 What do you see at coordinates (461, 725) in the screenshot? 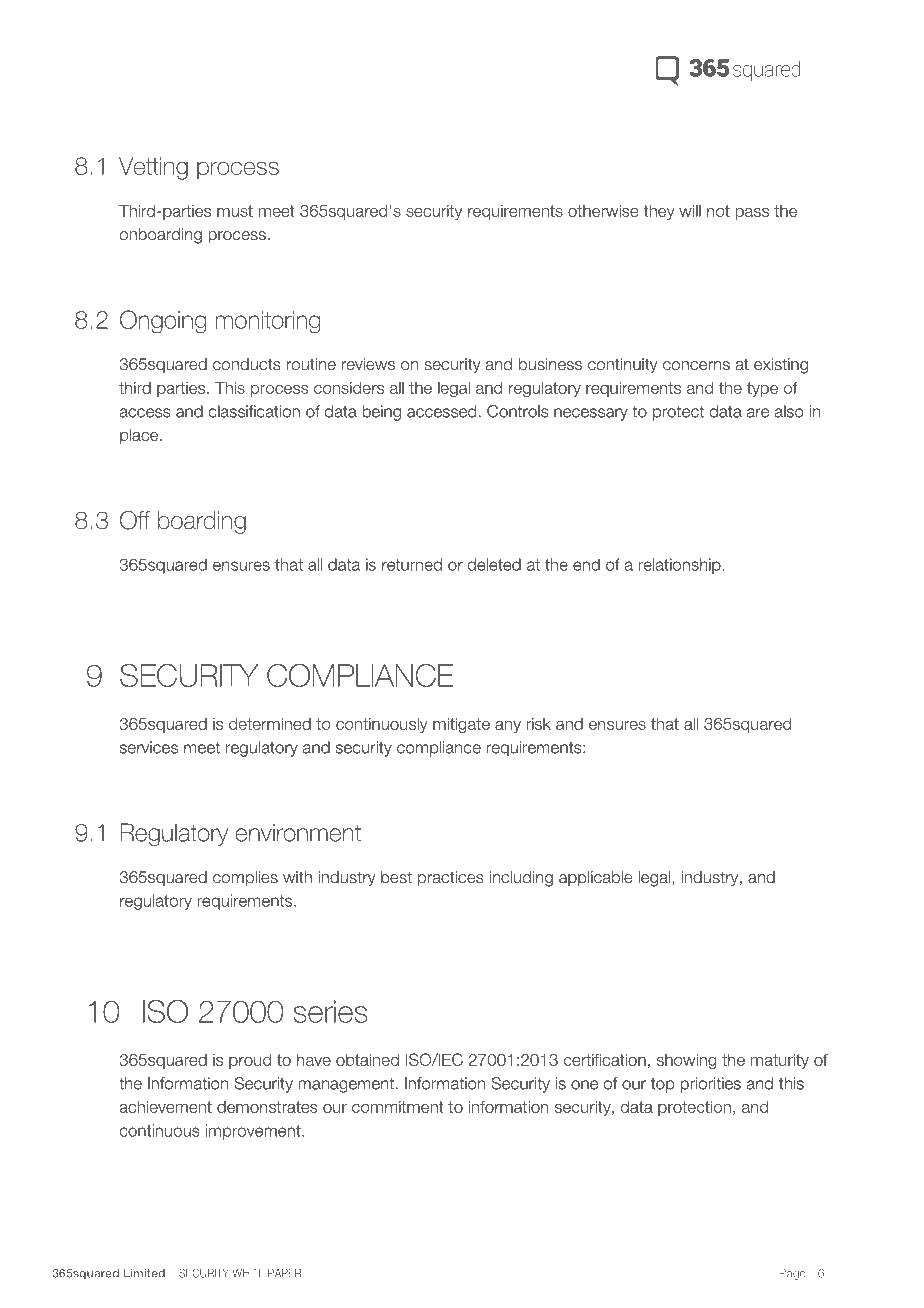
I see `mitigate` at bounding box center [461, 725].
